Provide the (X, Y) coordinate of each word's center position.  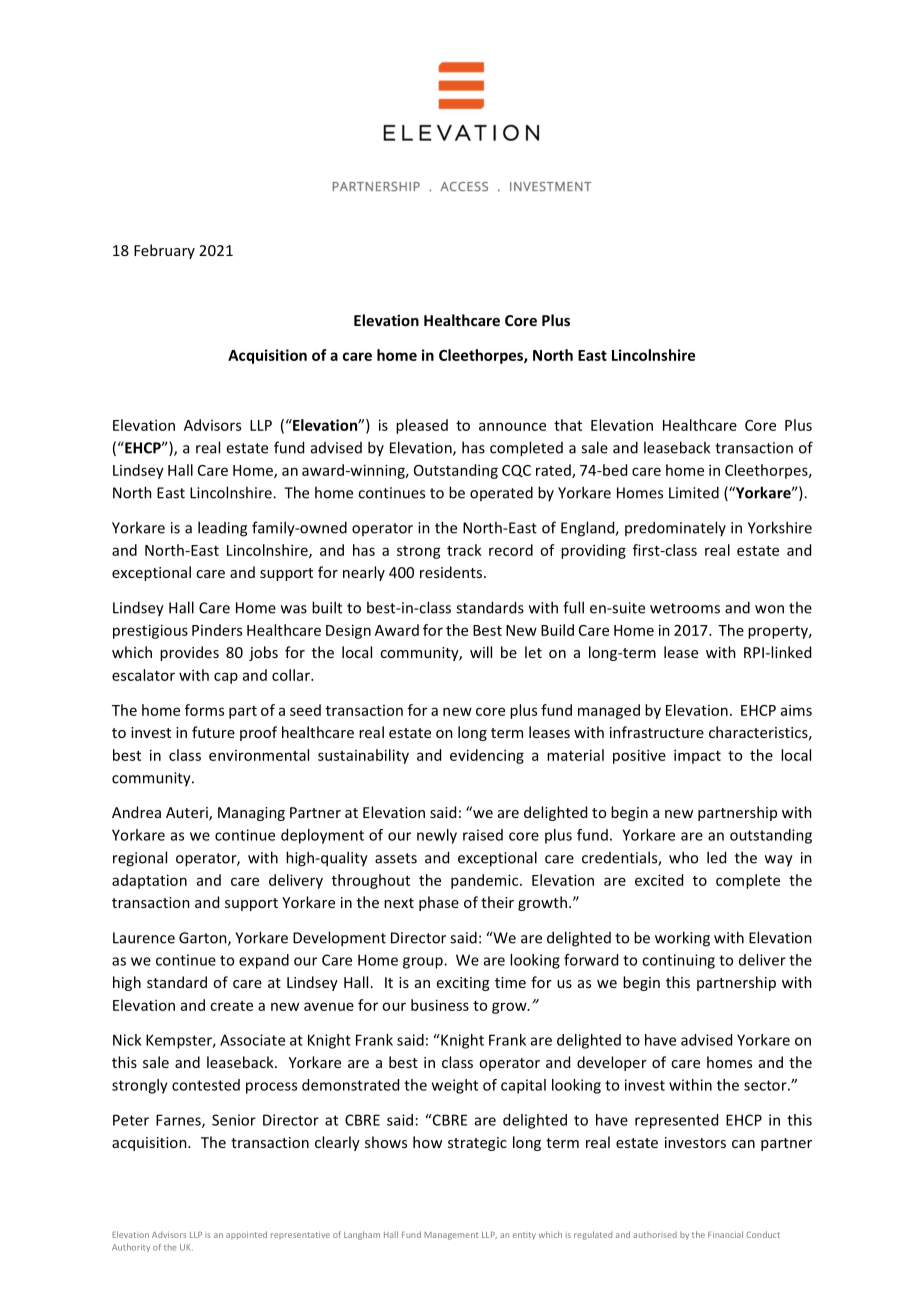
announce (512, 426)
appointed (246, 1235)
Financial (725, 1234)
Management (451, 1236)
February (164, 251)
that (568, 425)
